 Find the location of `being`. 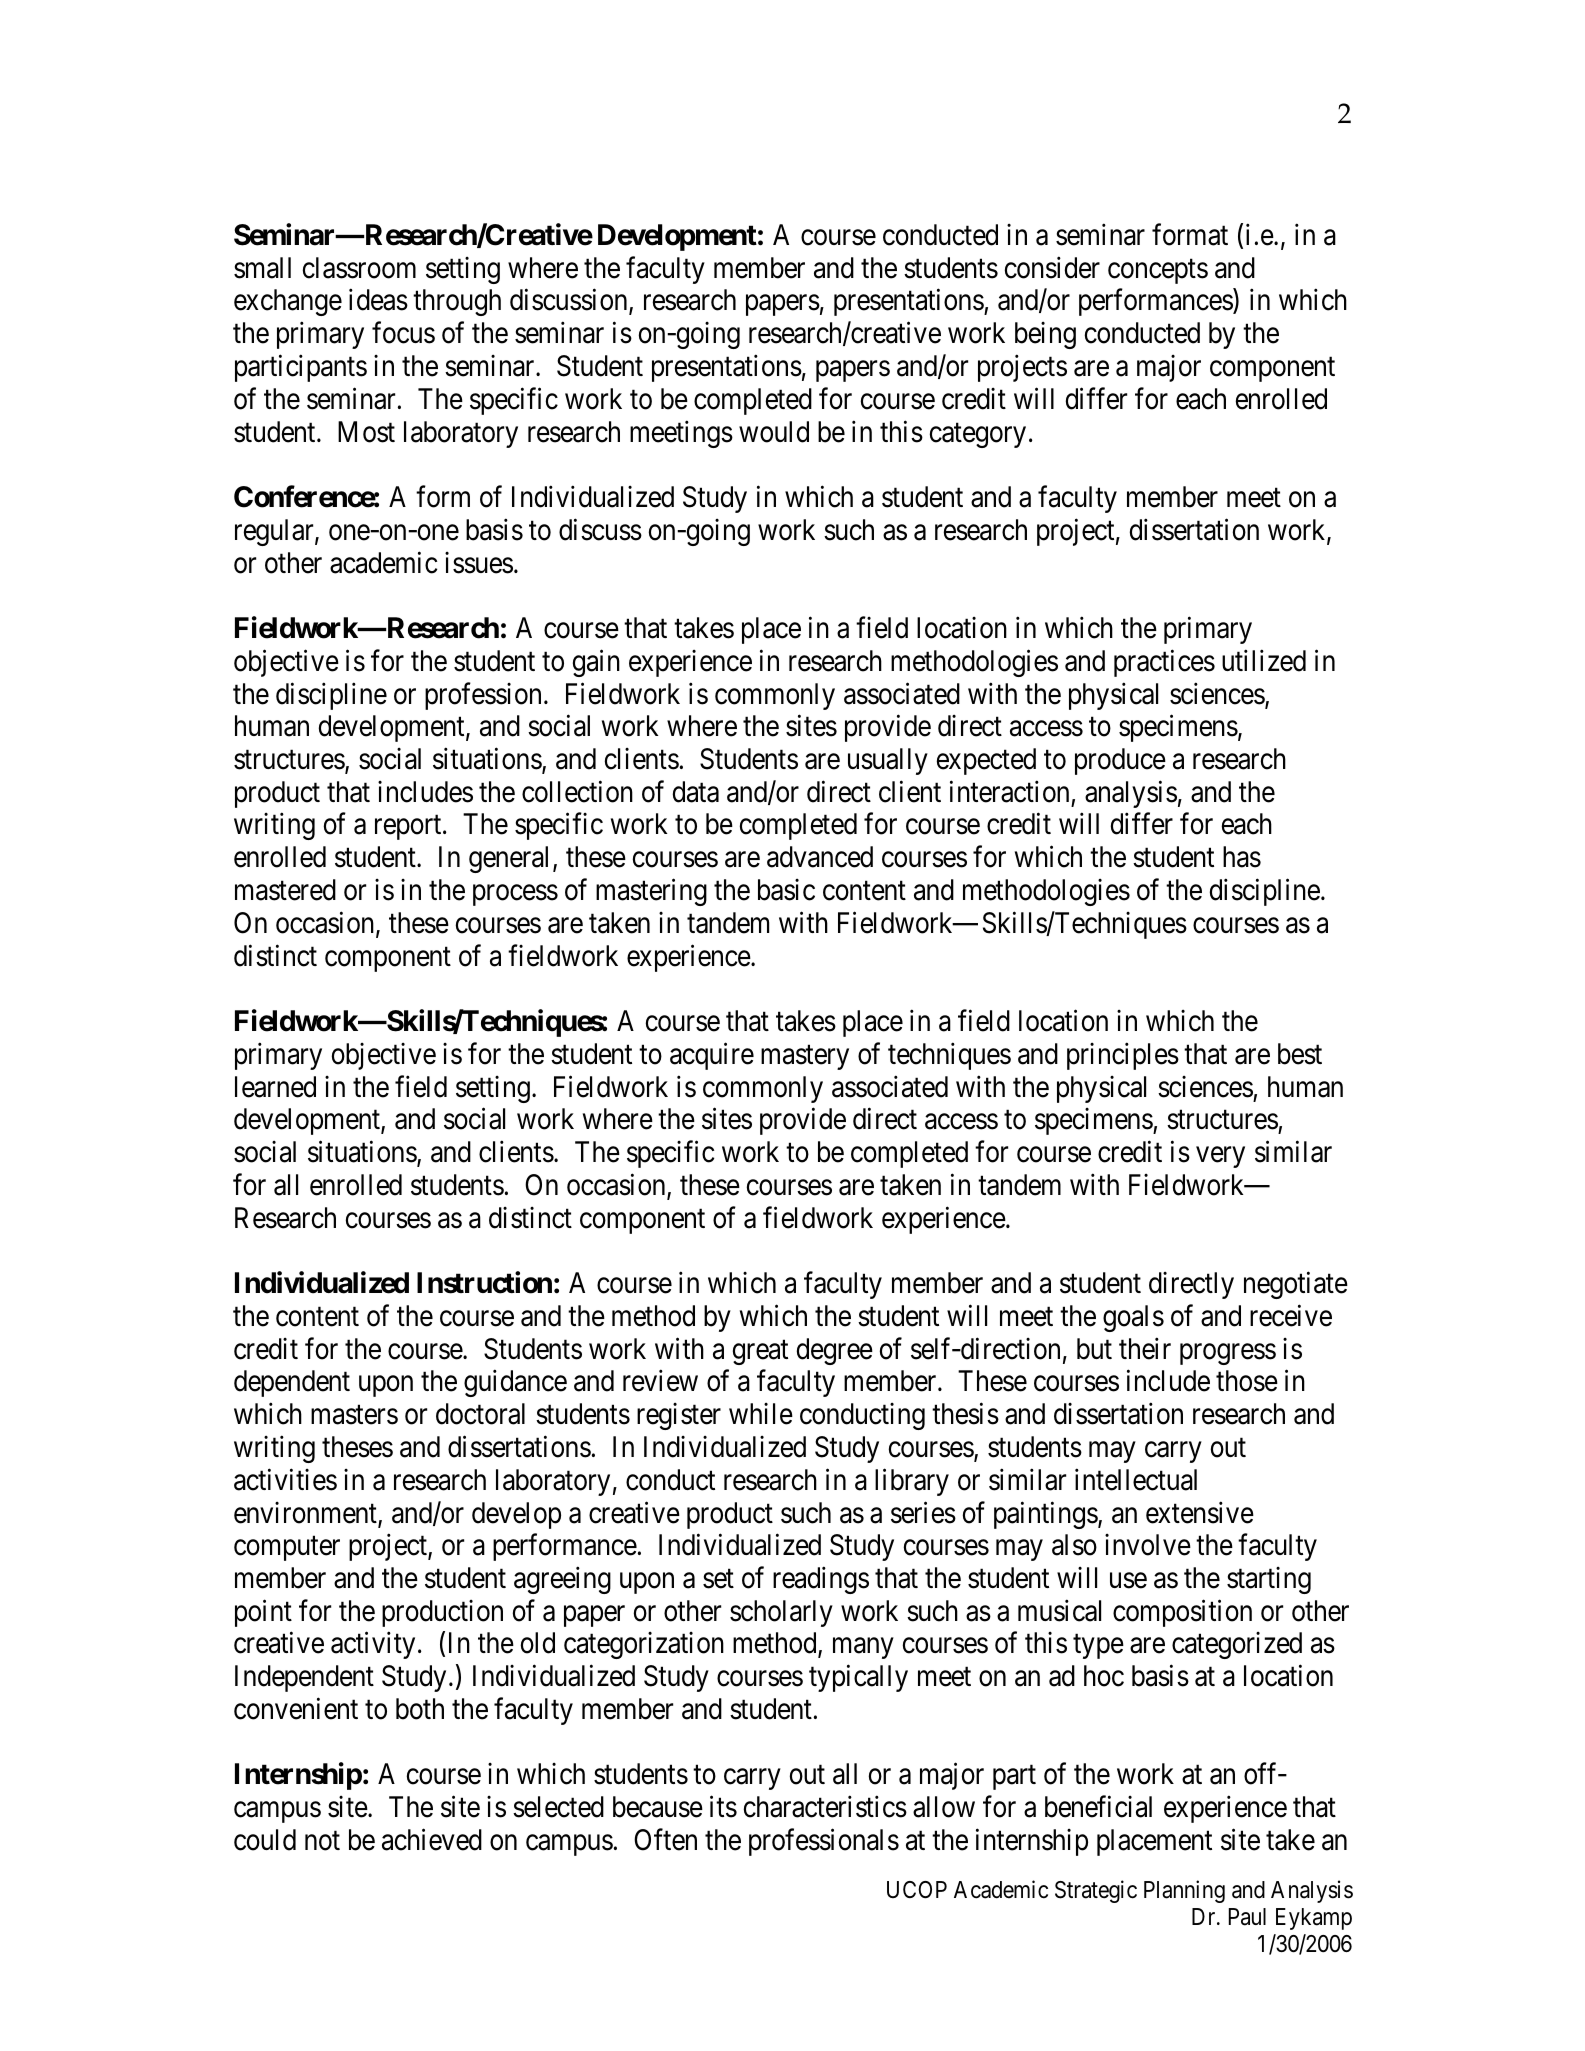

being is located at coordinates (1045, 335).
